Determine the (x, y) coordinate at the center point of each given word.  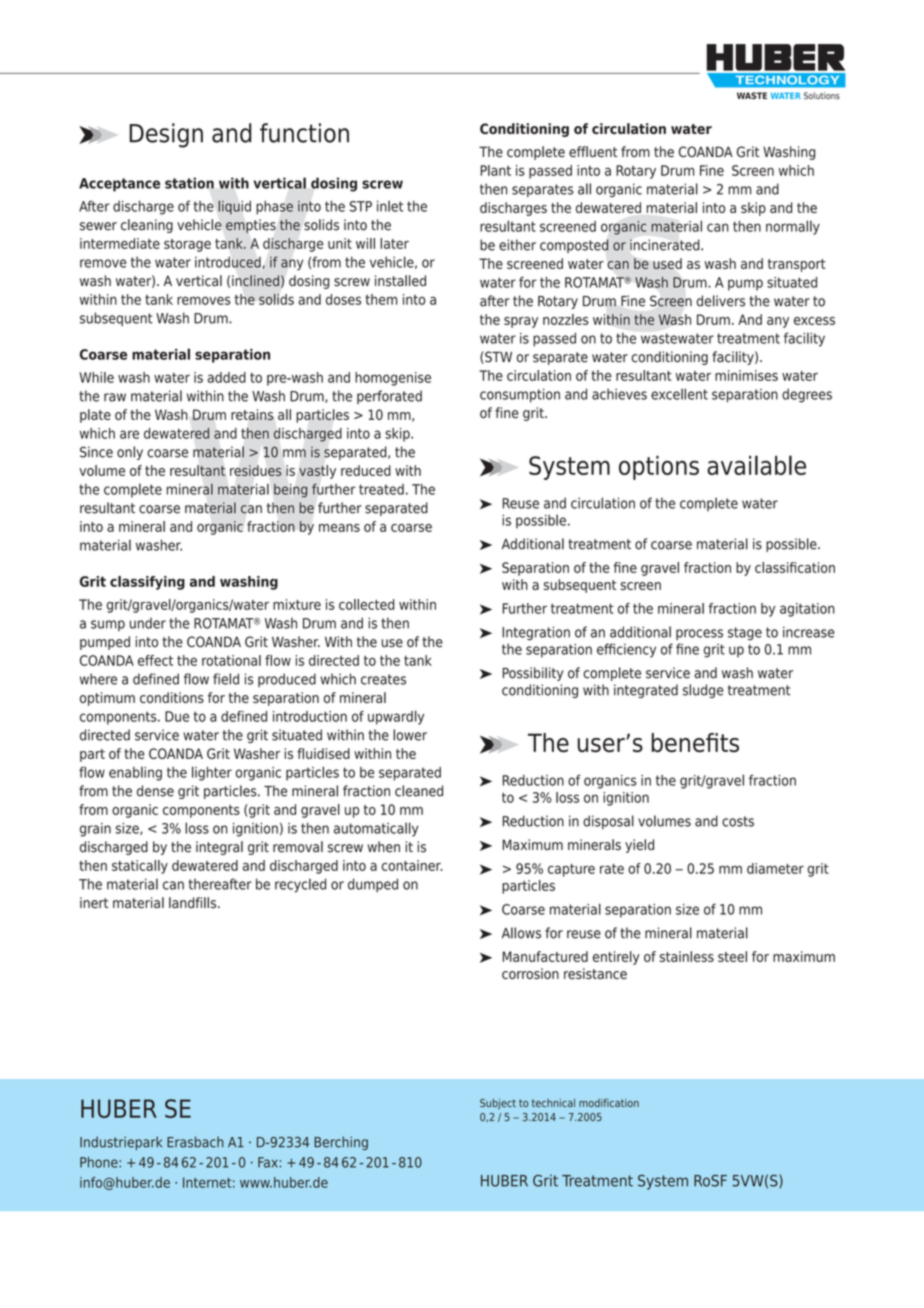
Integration (536, 633)
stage (745, 634)
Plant (496, 170)
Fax (269, 1162)
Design (166, 135)
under (148, 623)
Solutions (822, 96)
